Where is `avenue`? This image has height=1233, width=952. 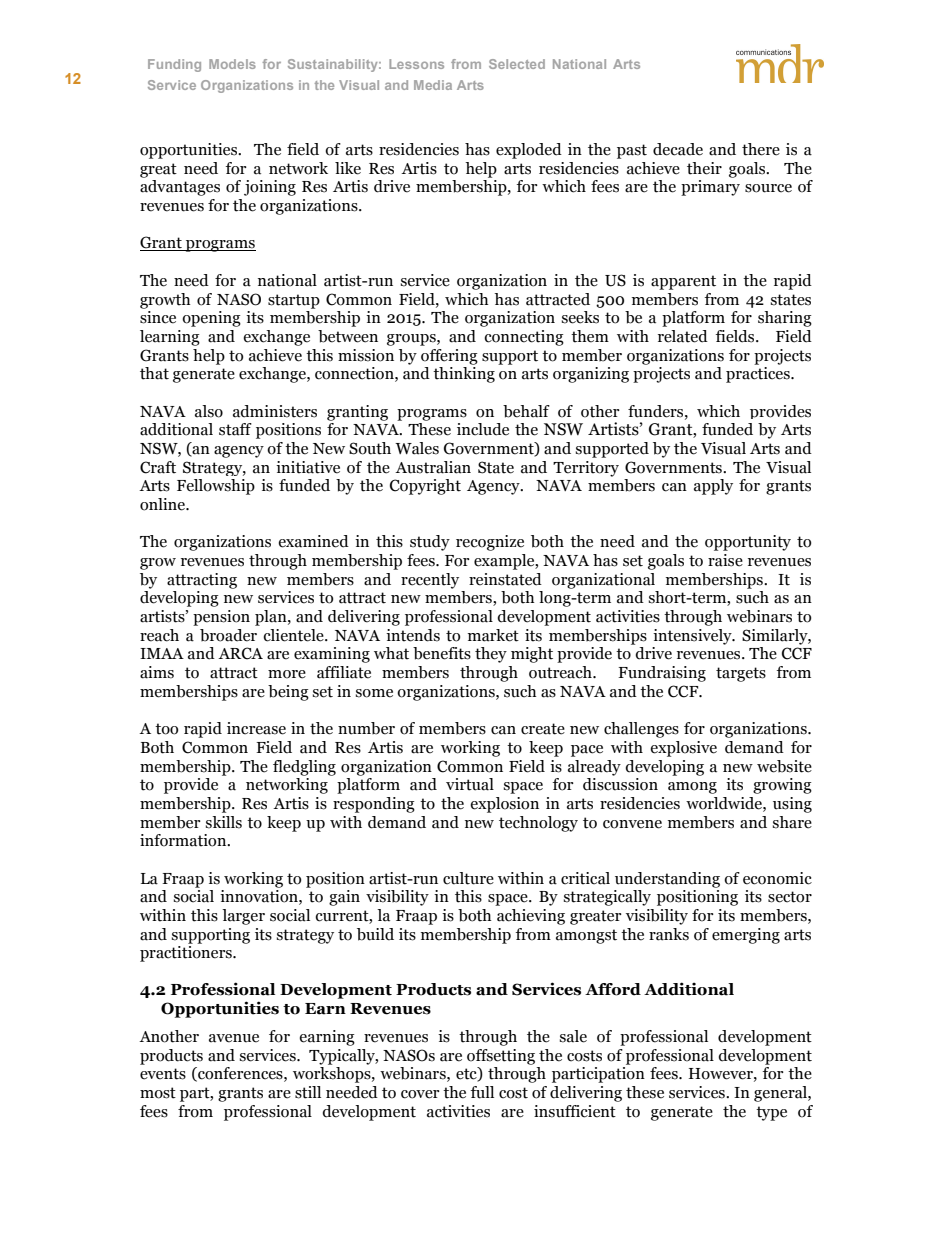
avenue is located at coordinates (234, 1038).
